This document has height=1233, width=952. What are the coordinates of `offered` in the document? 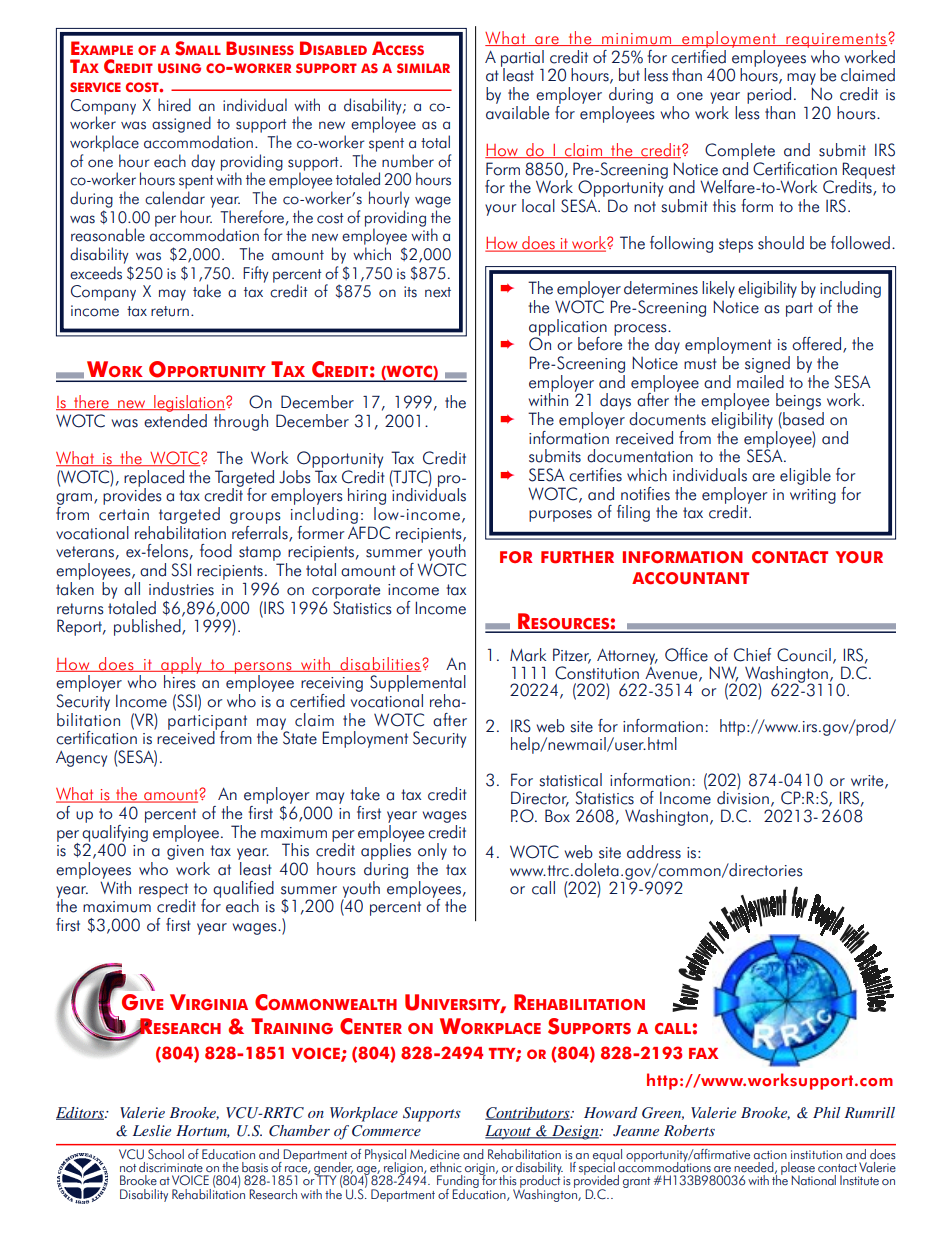 It's located at (816, 344).
